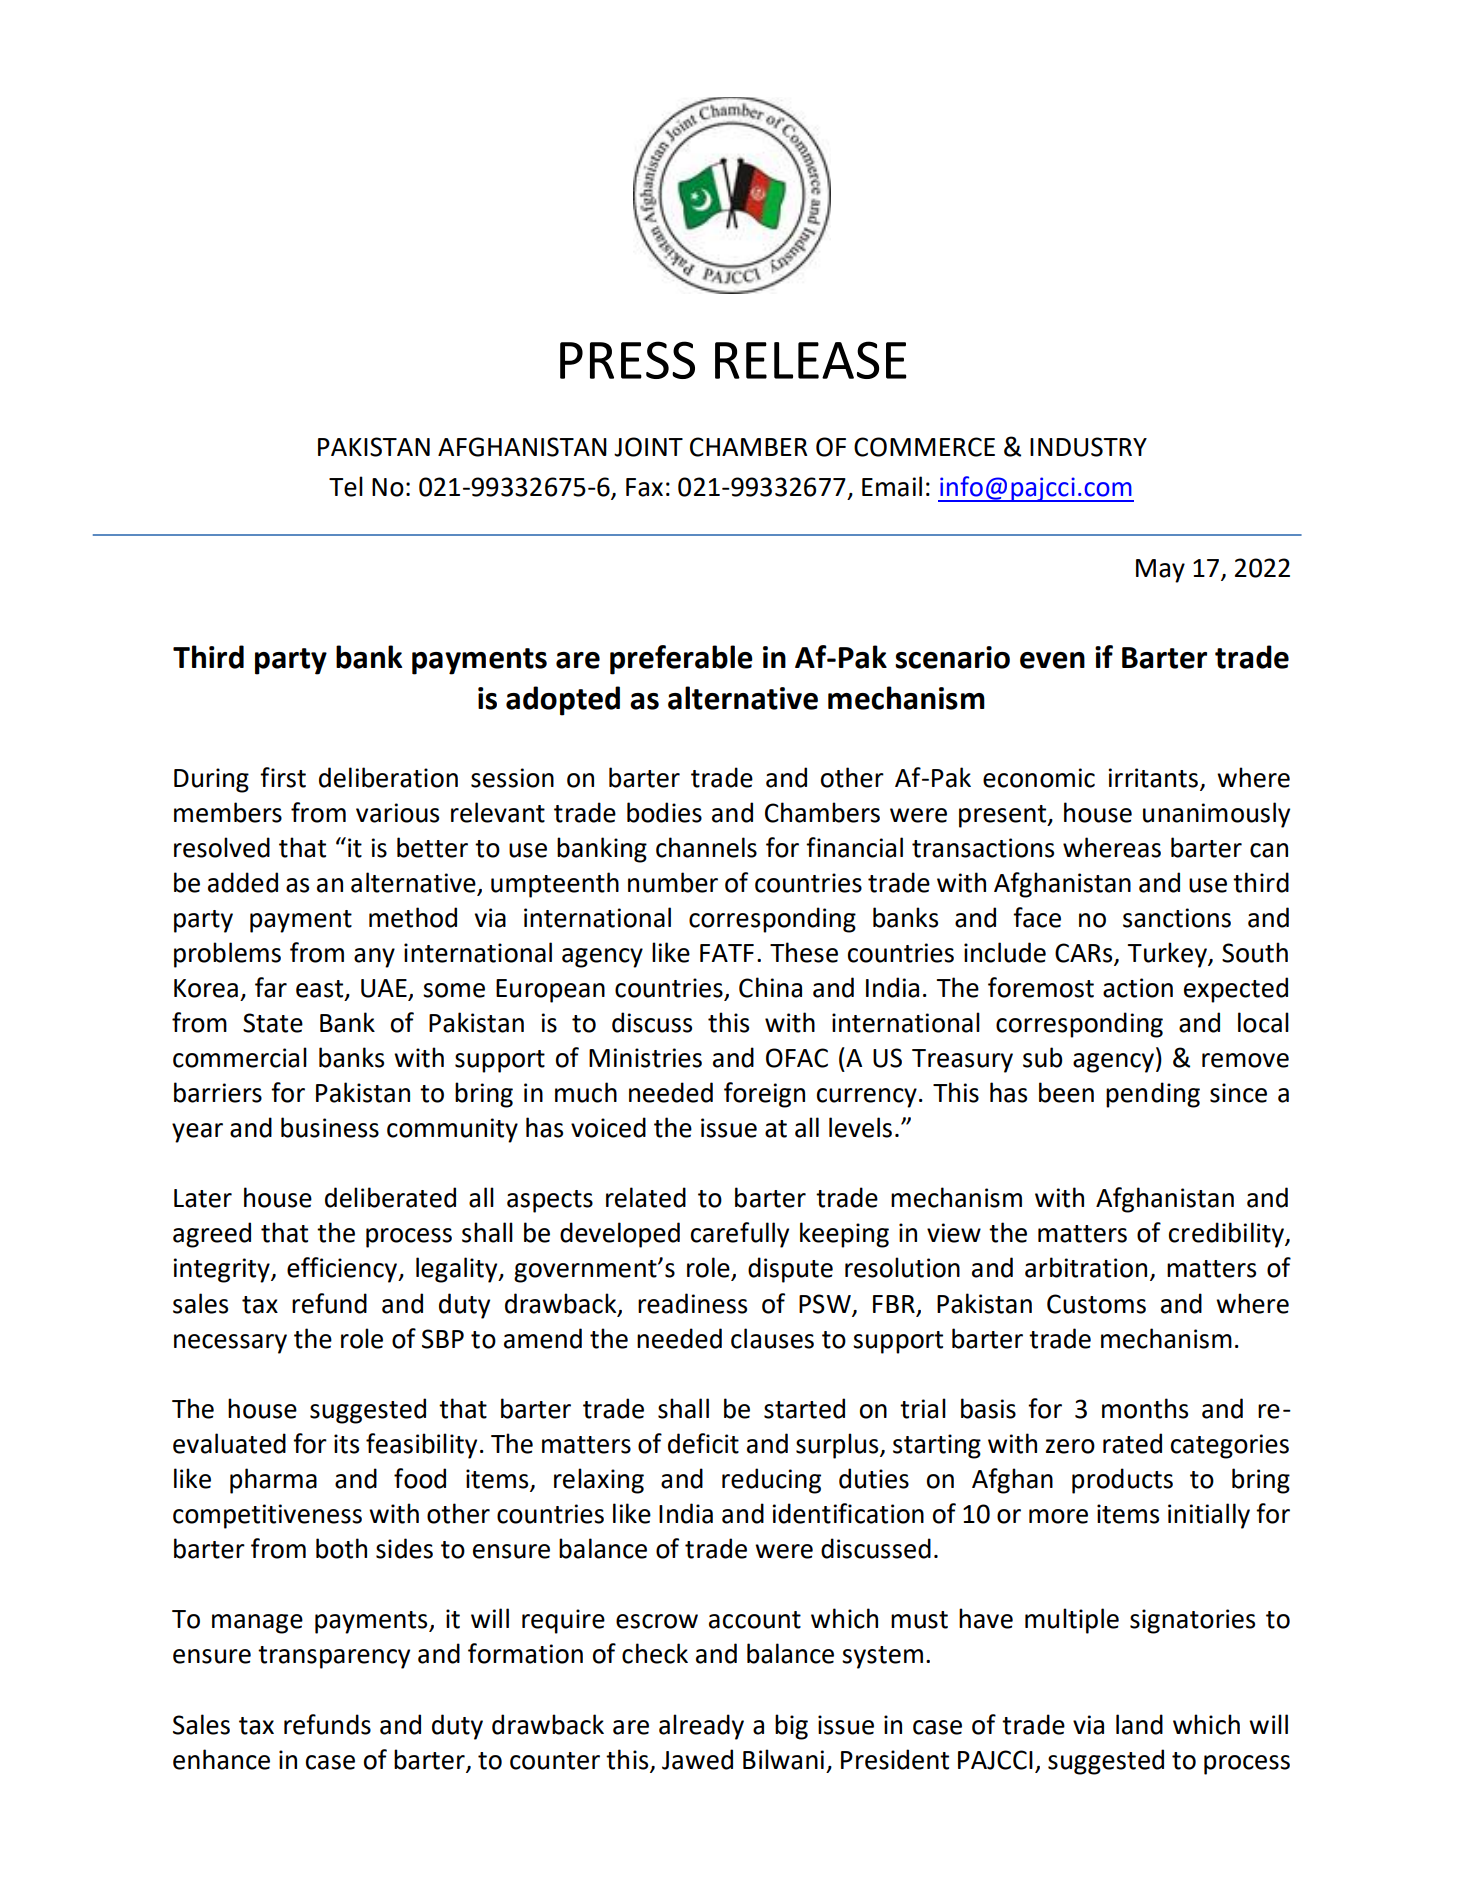 The image size is (1464, 1895). Describe the element at coordinates (283, 777) in the document. I see `first` at that location.
